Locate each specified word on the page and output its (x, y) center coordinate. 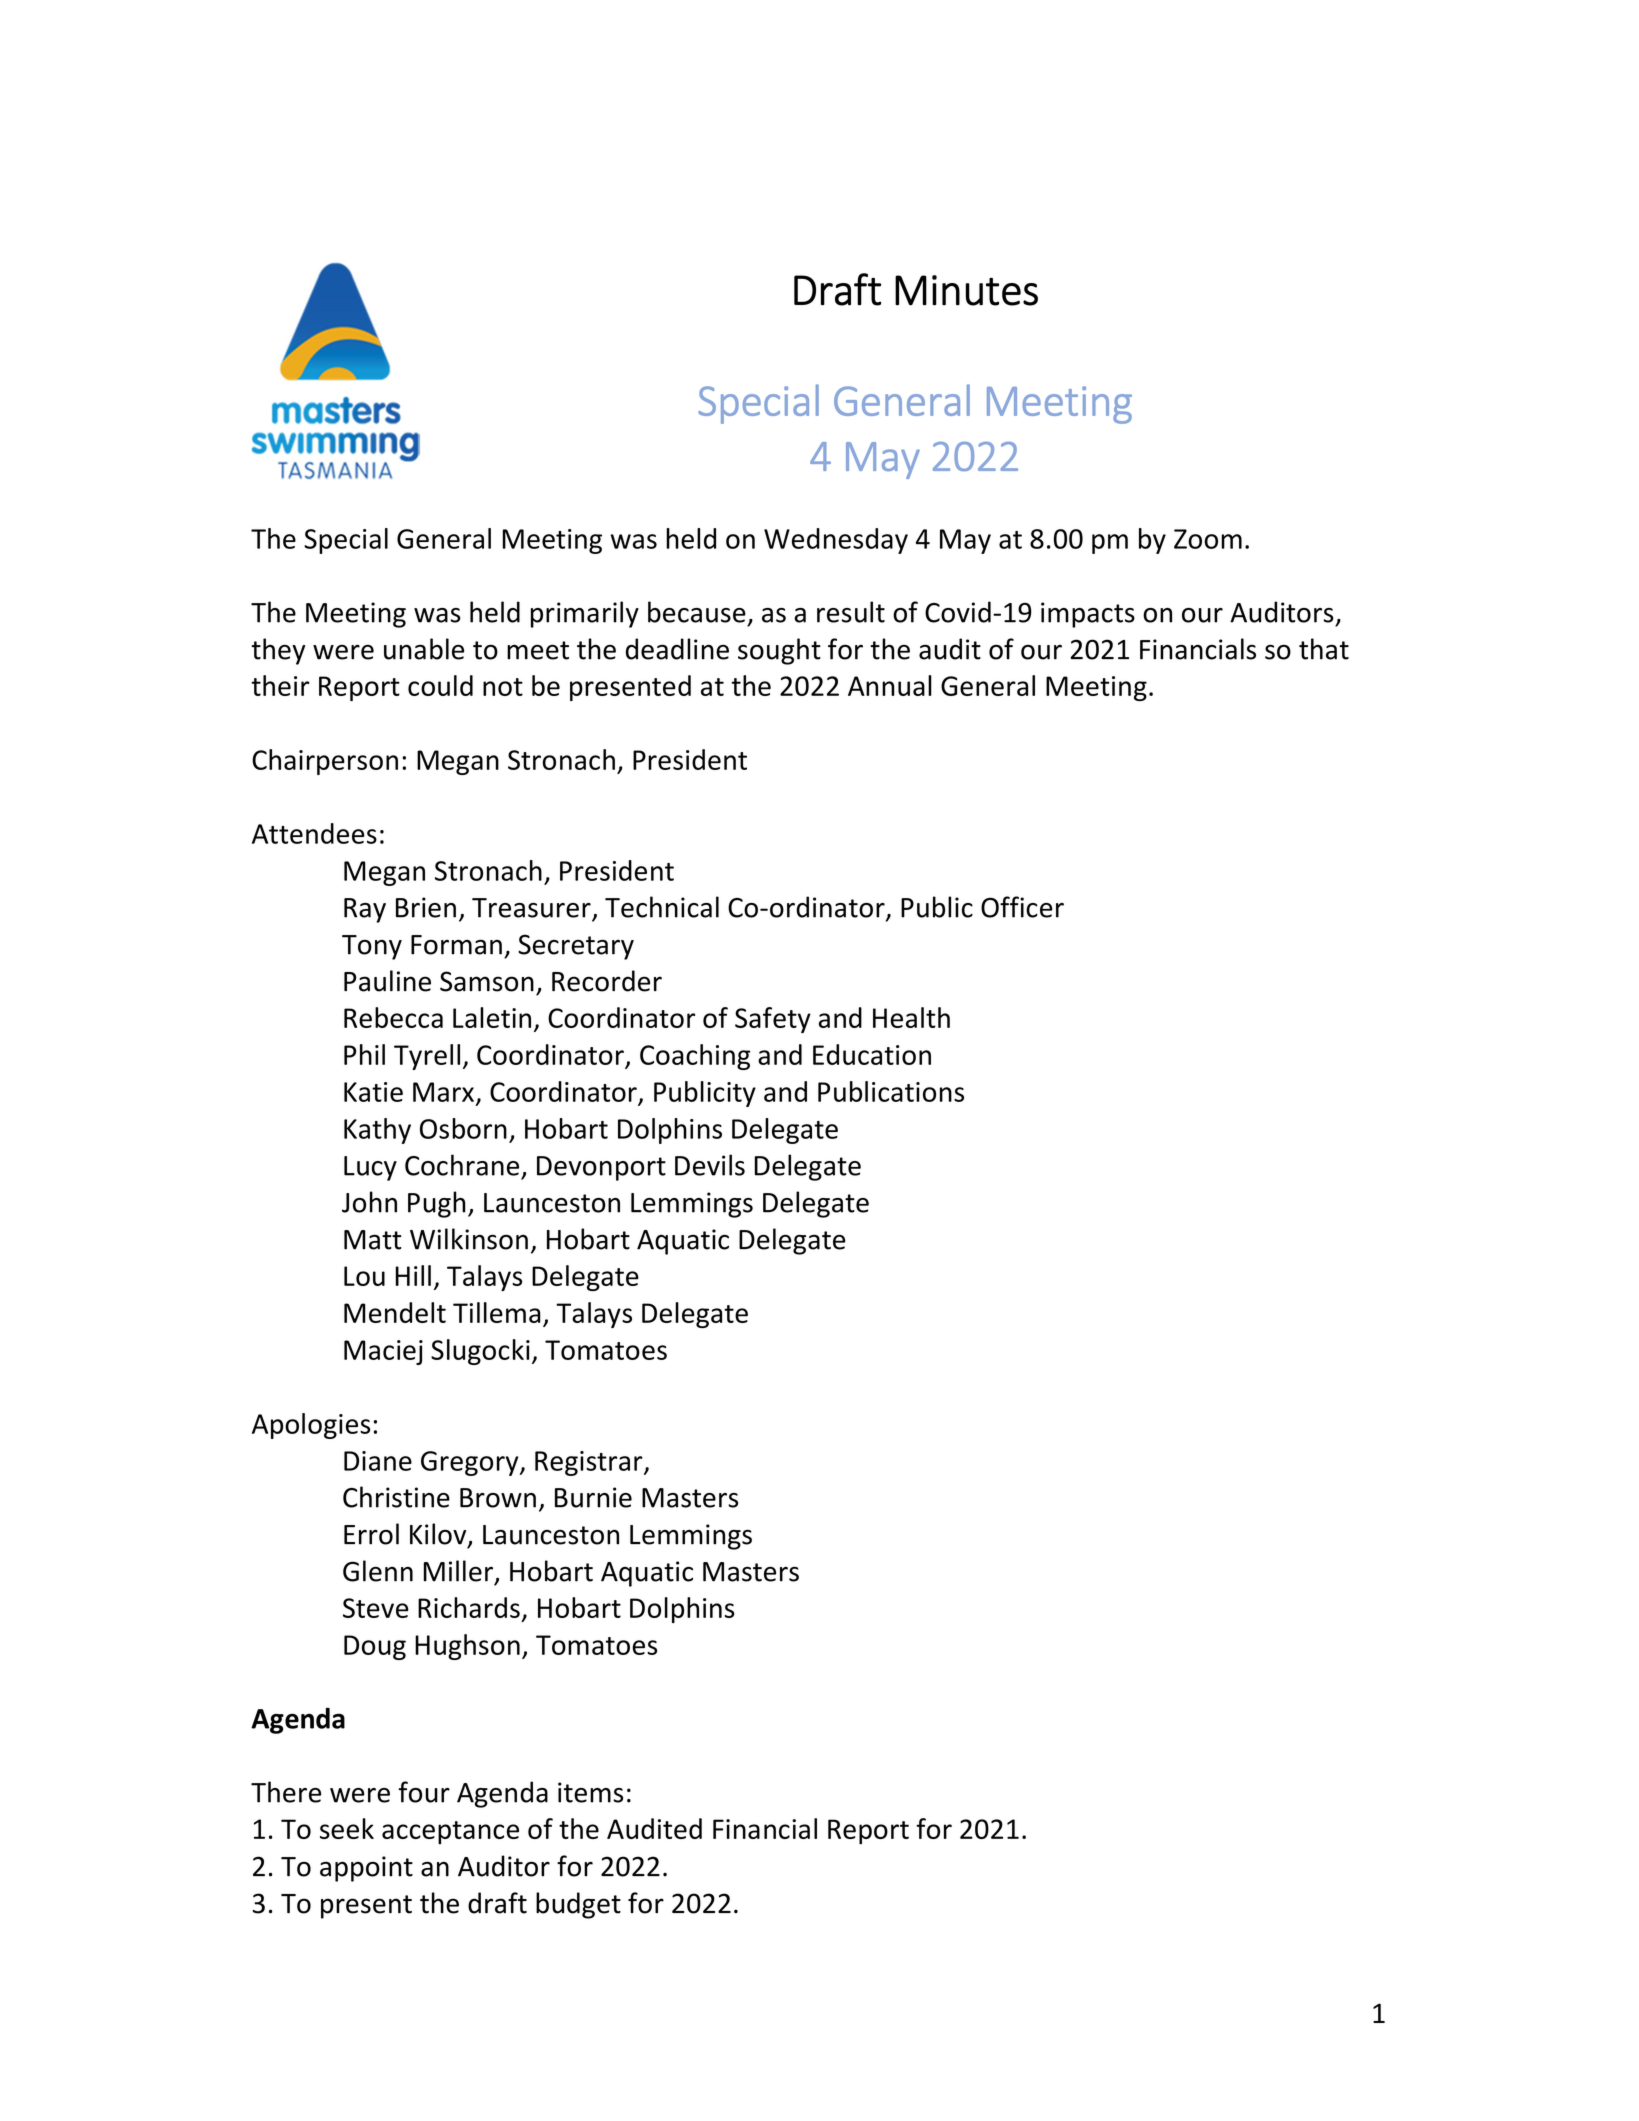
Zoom (1208, 539)
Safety (773, 1020)
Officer (1022, 907)
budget (578, 1905)
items (590, 1792)
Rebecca (393, 1017)
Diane (378, 1461)
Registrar (590, 1463)
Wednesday (836, 541)
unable (424, 649)
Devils (710, 1165)
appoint (366, 1869)
